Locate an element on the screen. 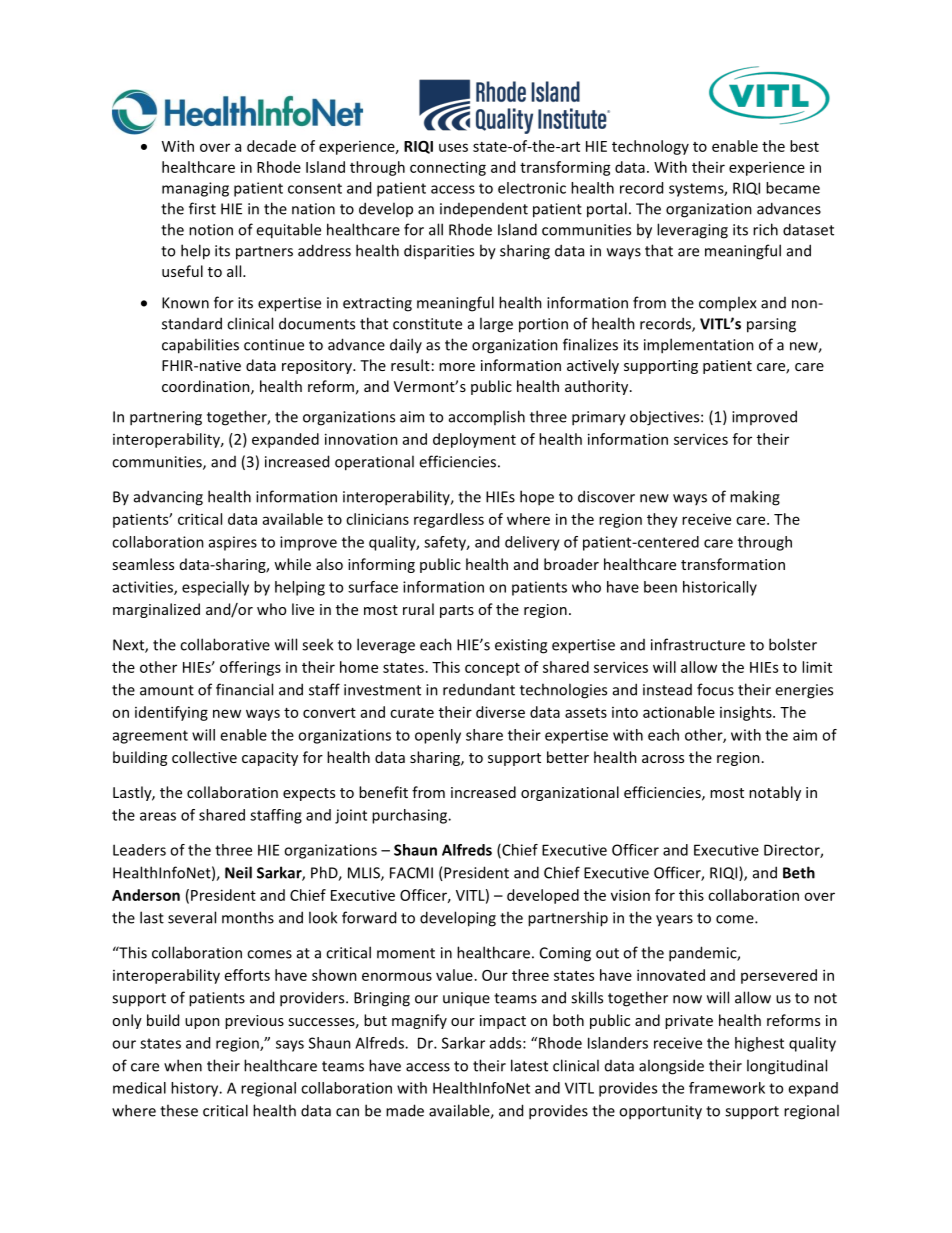 This screenshot has width=952, height=1233. became is located at coordinates (793, 188).
